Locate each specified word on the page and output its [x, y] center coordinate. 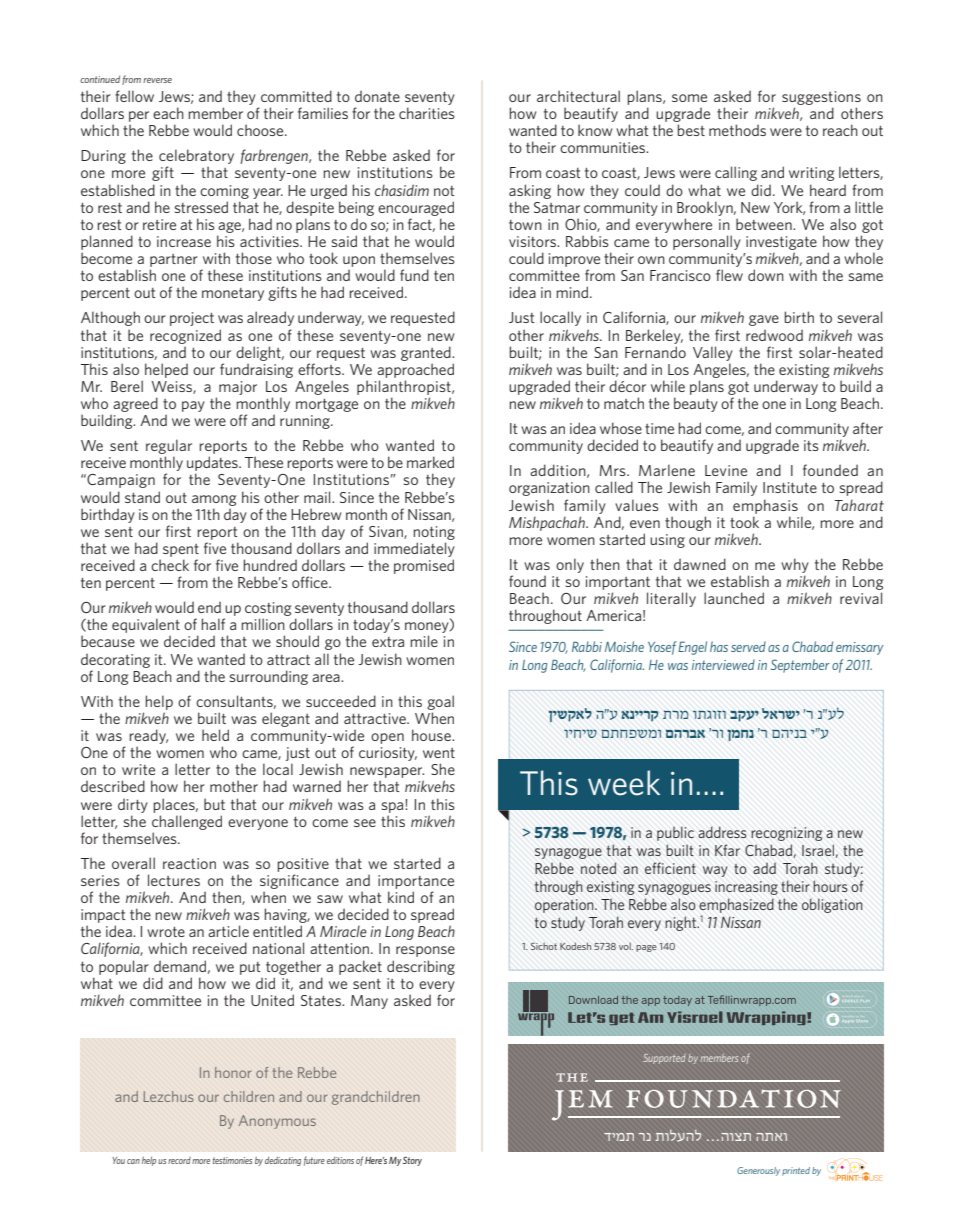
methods [737, 130]
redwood [774, 335]
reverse [157, 80]
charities [427, 113]
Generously [758, 1171]
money [428, 629]
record [179, 1160]
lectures [174, 880]
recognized [185, 336]
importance [416, 882]
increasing [746, 888]
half [213, 624]
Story [412, 1161]
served [748, 646]
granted [427, 353]
